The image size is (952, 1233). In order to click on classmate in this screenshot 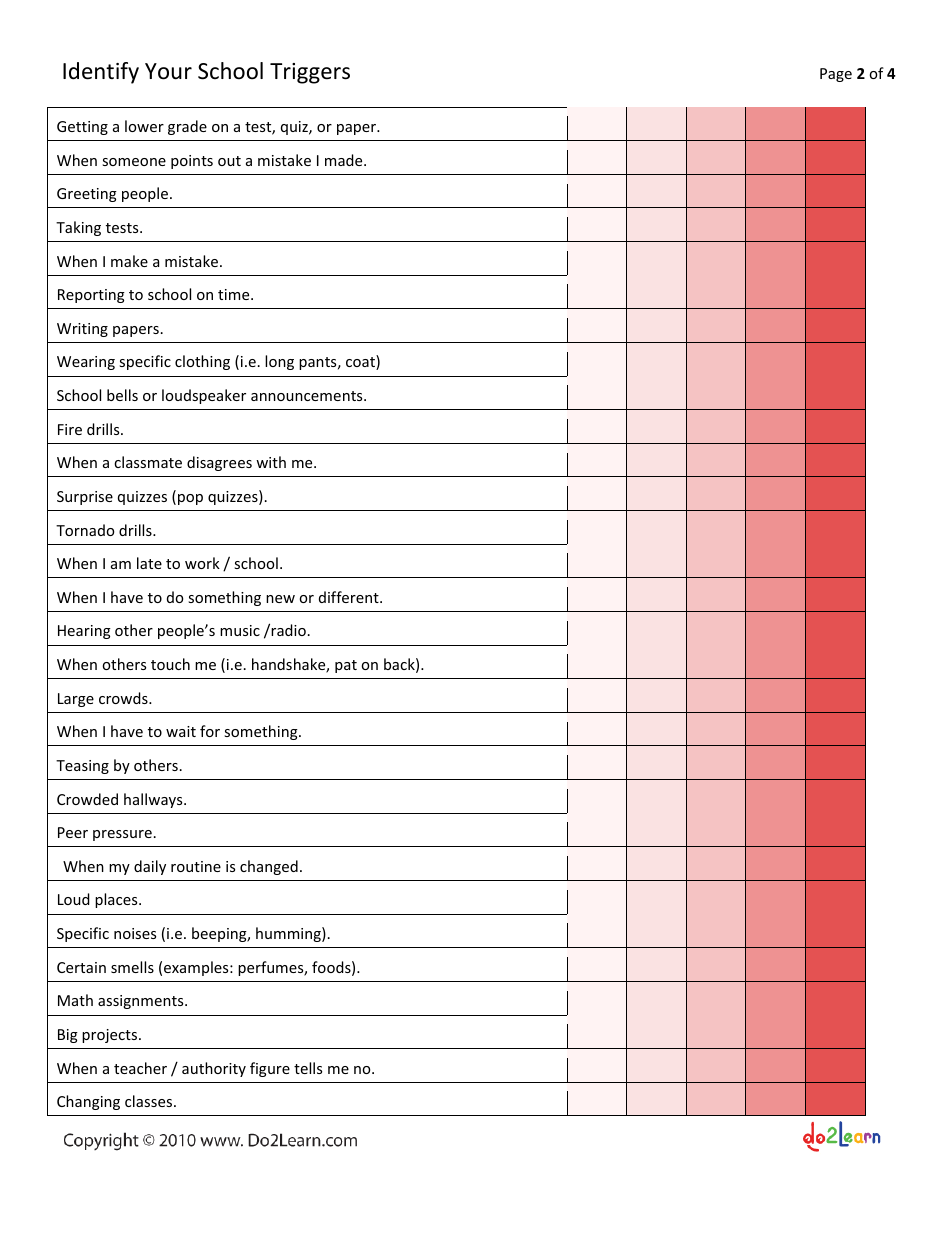, I will do `click(148, 462)`.
